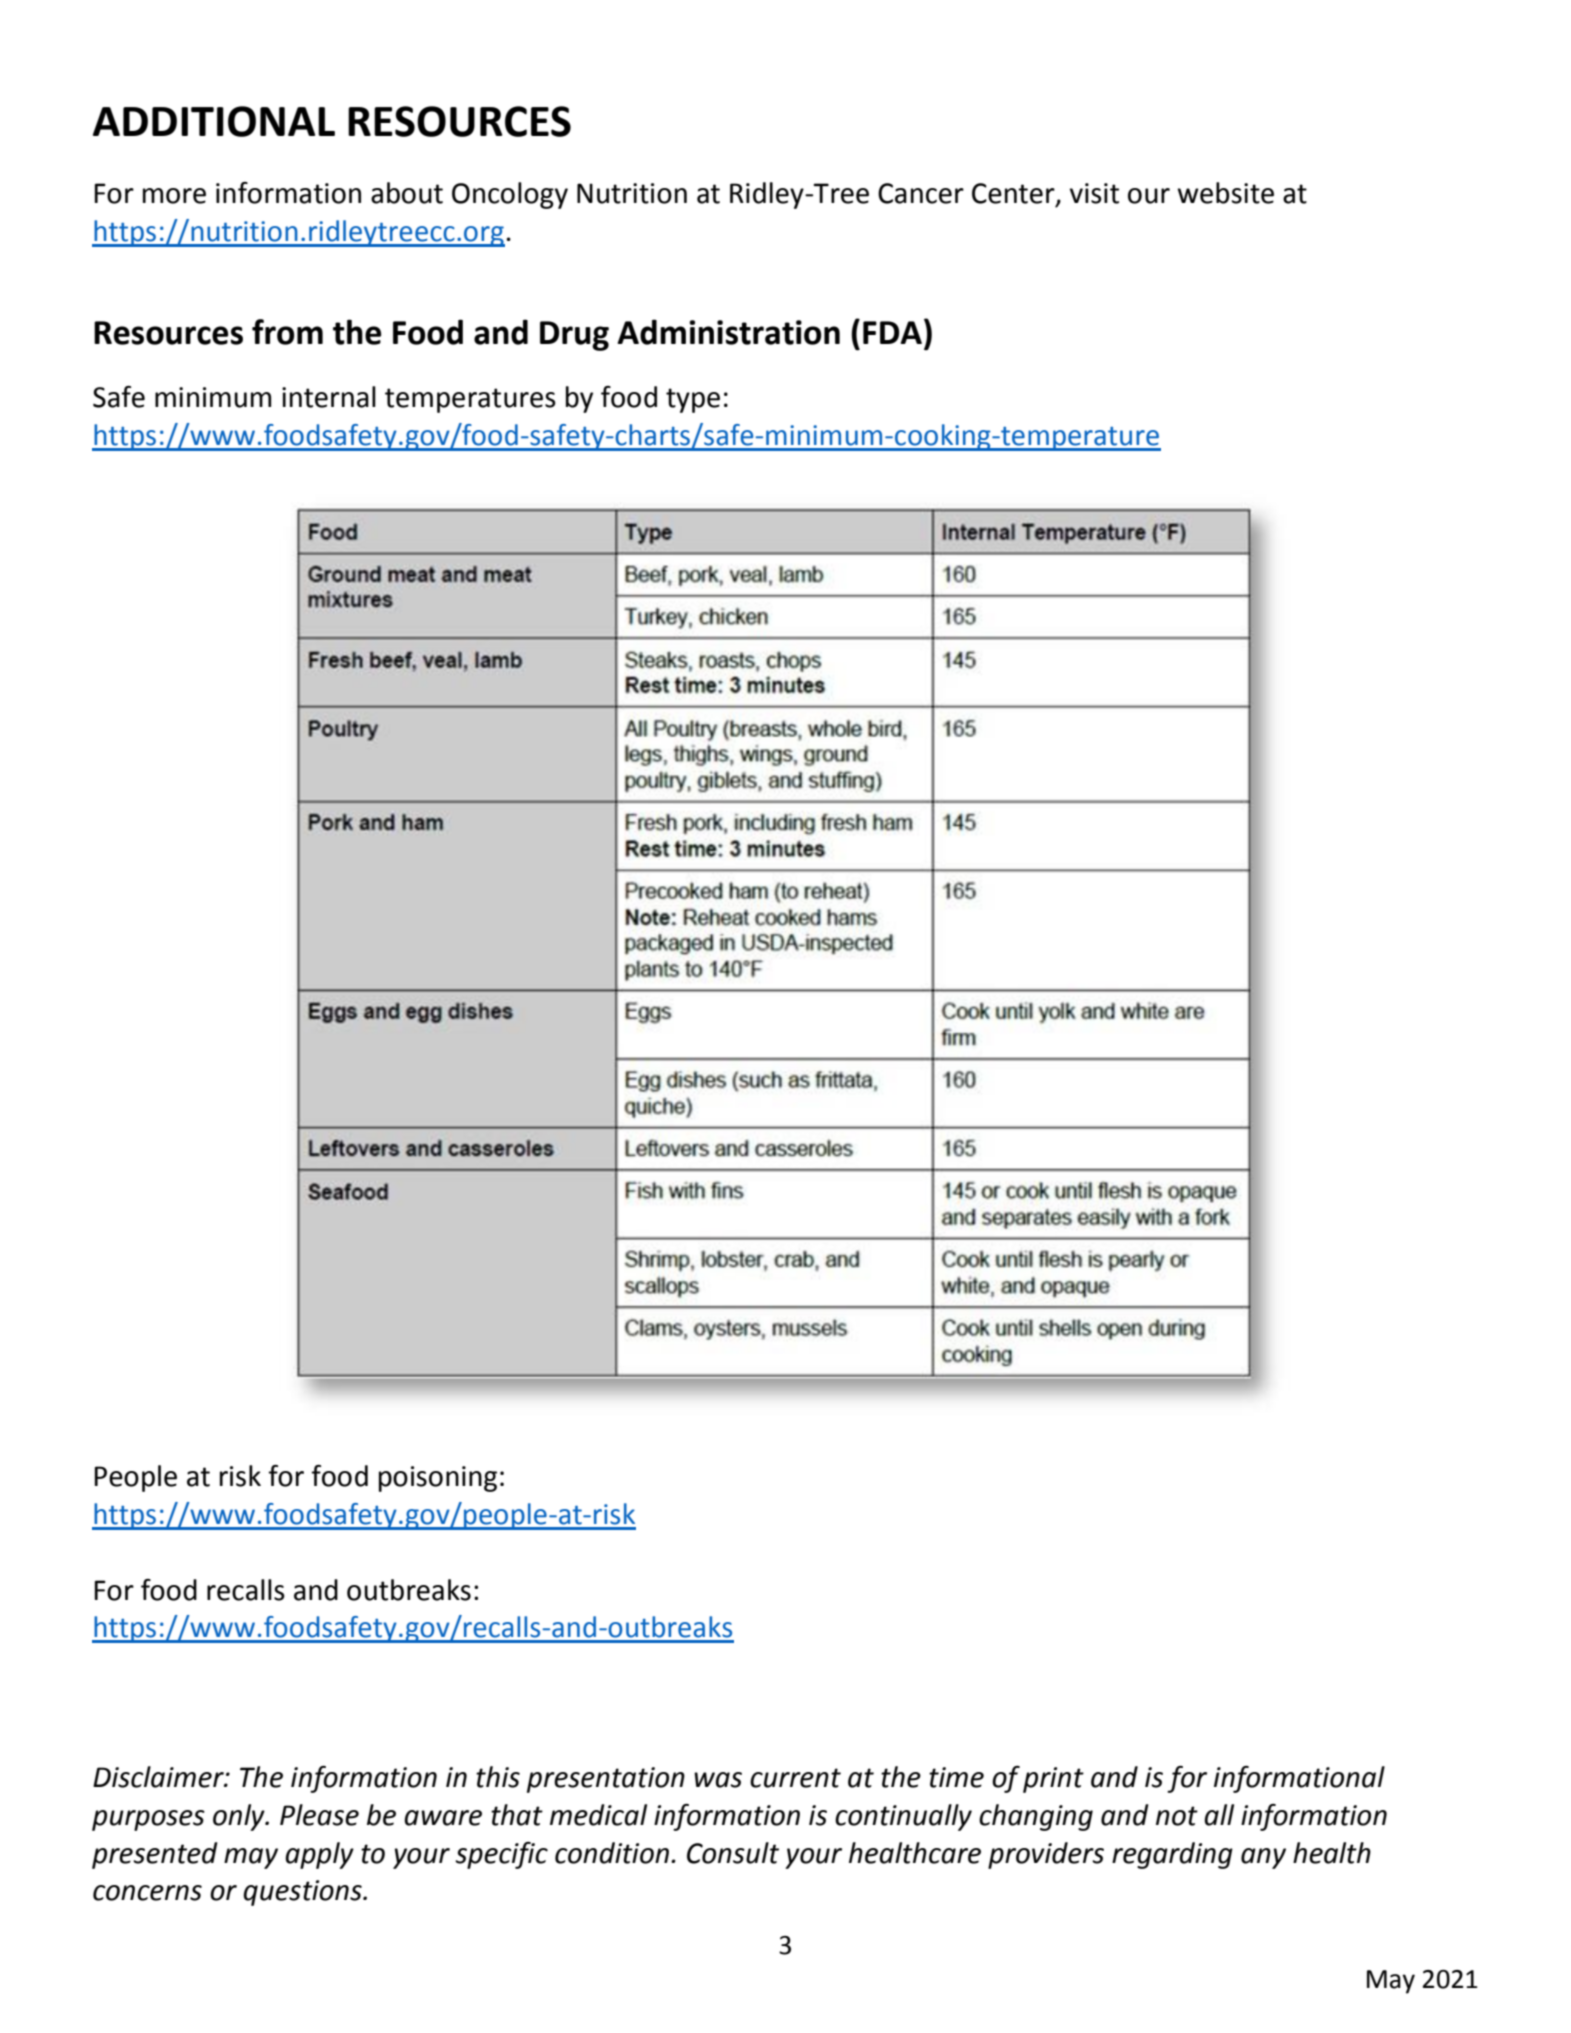 The height and width of the screenshot is (2033, 1571). Describe the element at coordinates (728, 332) in the screenshot. I see `Administration` at that location.
